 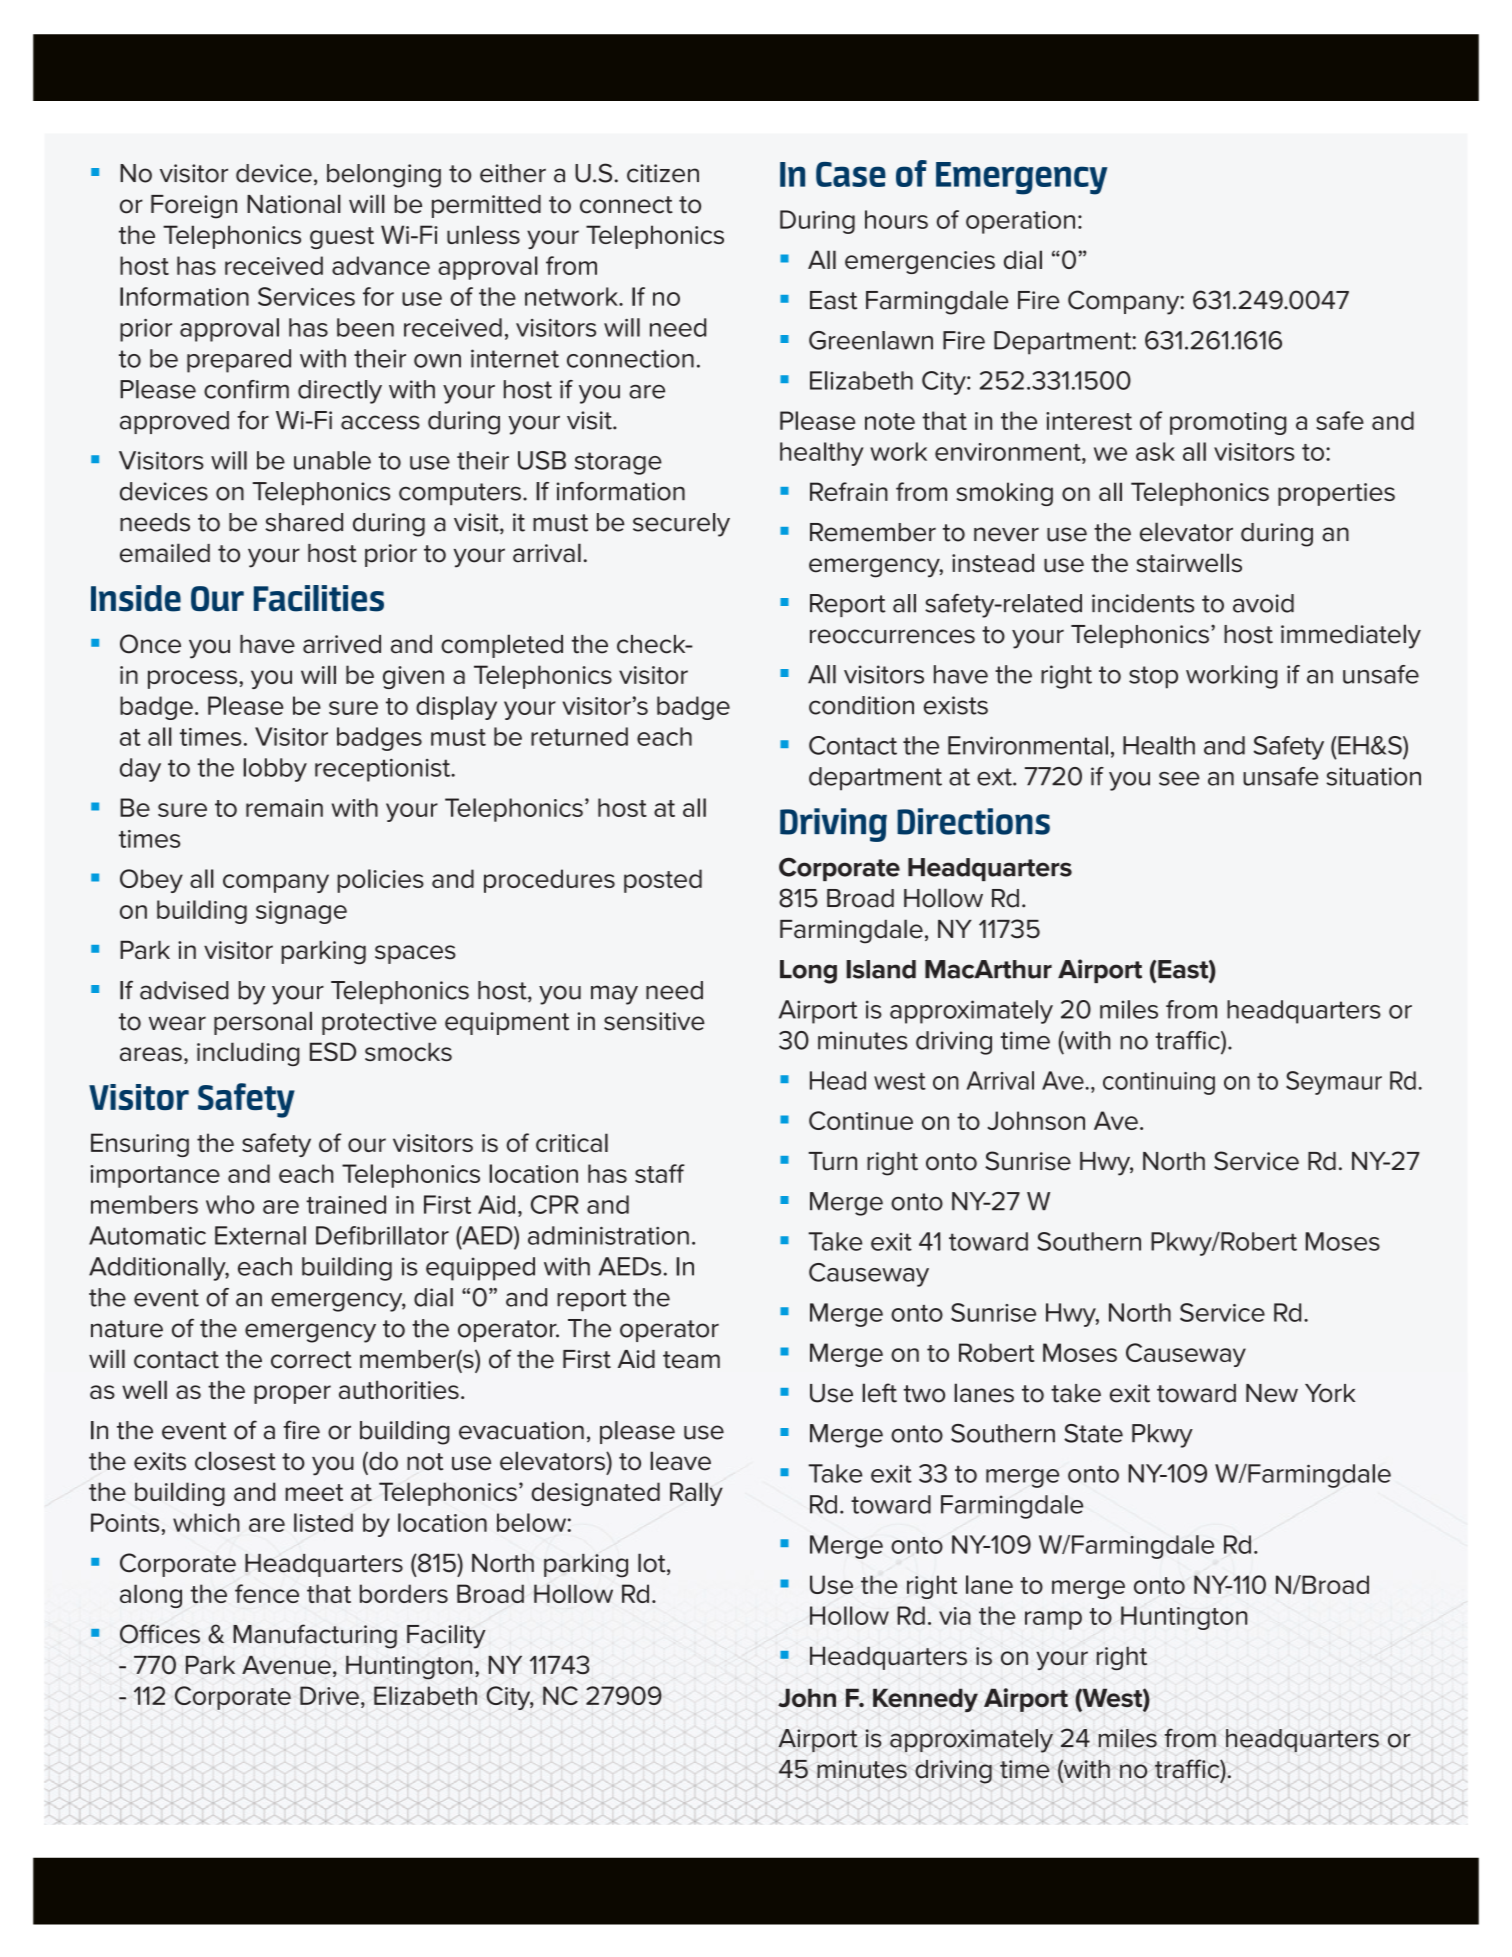 I want to click on who, so click(x=230, y=1204).
